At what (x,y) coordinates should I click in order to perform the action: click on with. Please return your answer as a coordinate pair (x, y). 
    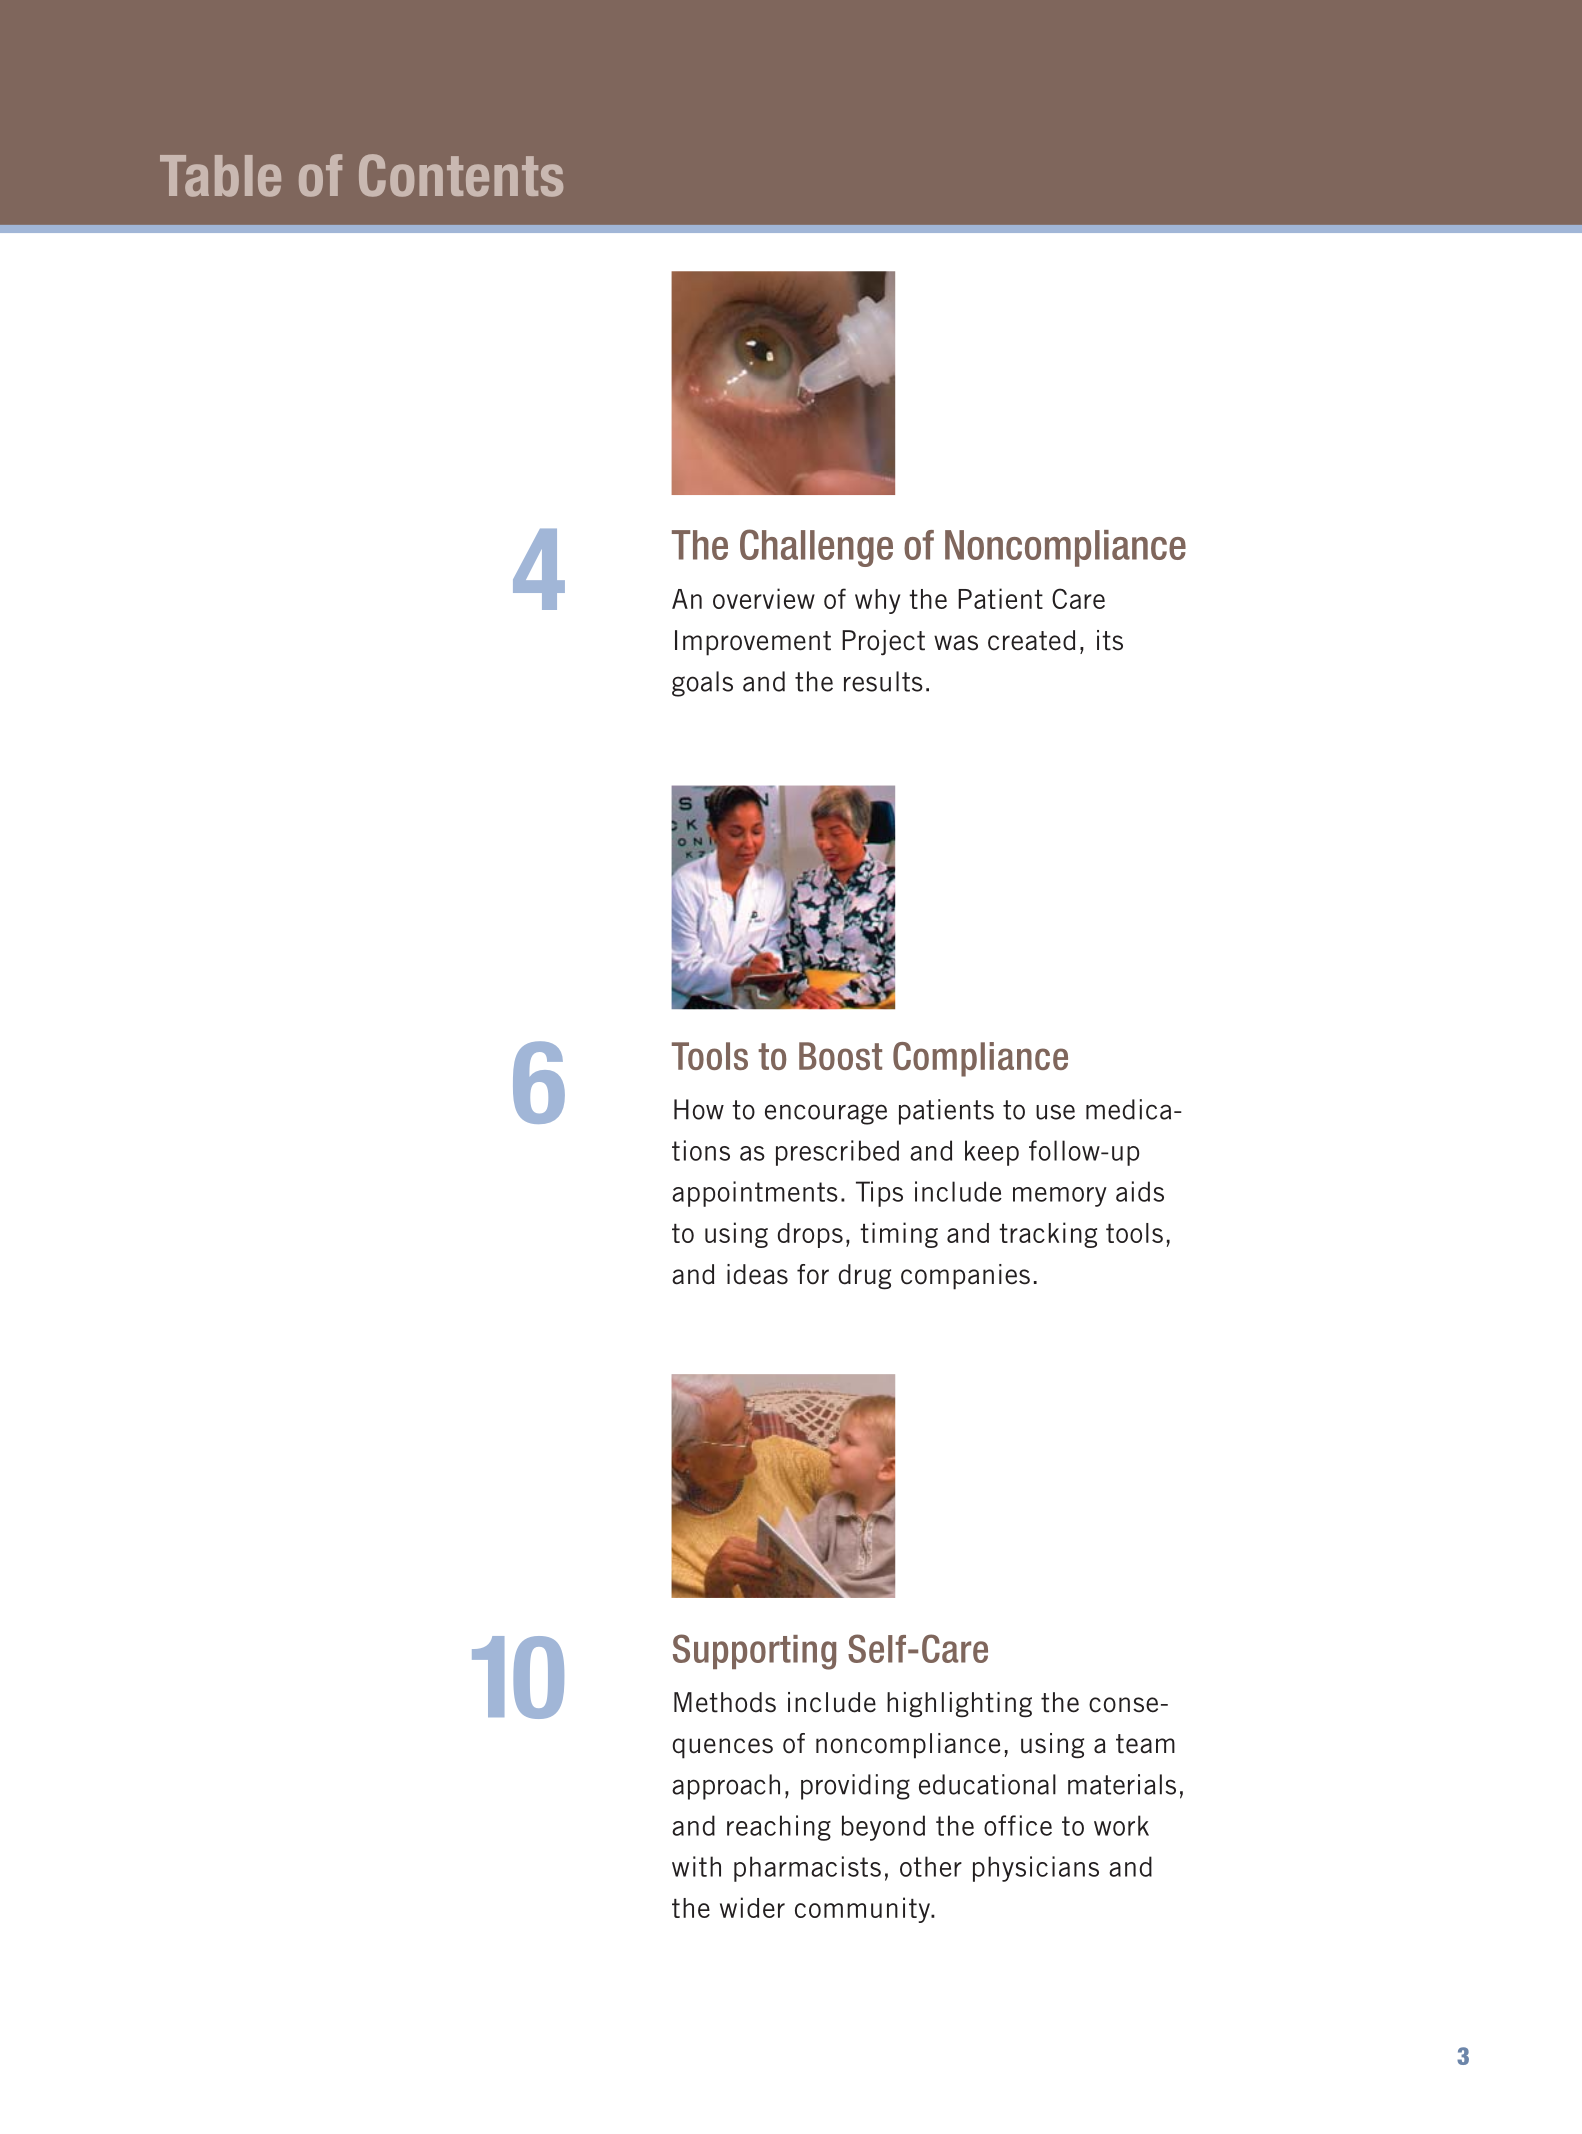
    Looking at the image, I should click on (696, 1866).
